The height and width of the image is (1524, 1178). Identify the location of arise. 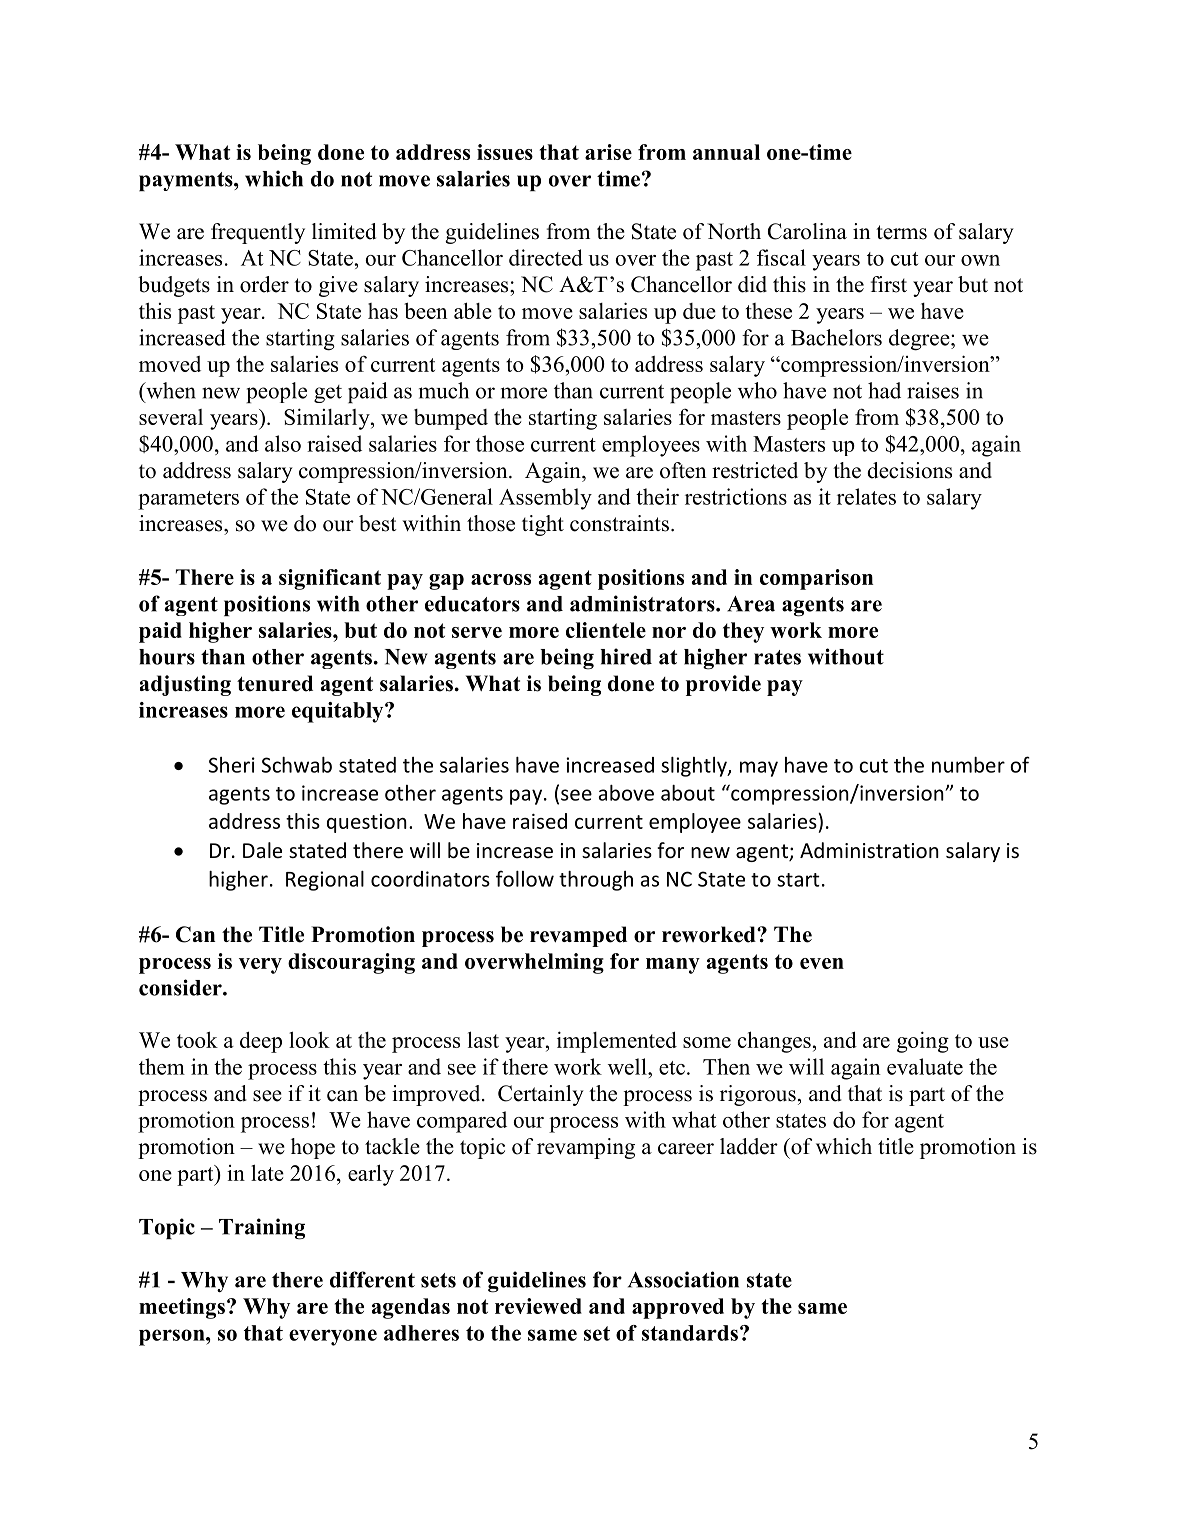
(608, 152).
